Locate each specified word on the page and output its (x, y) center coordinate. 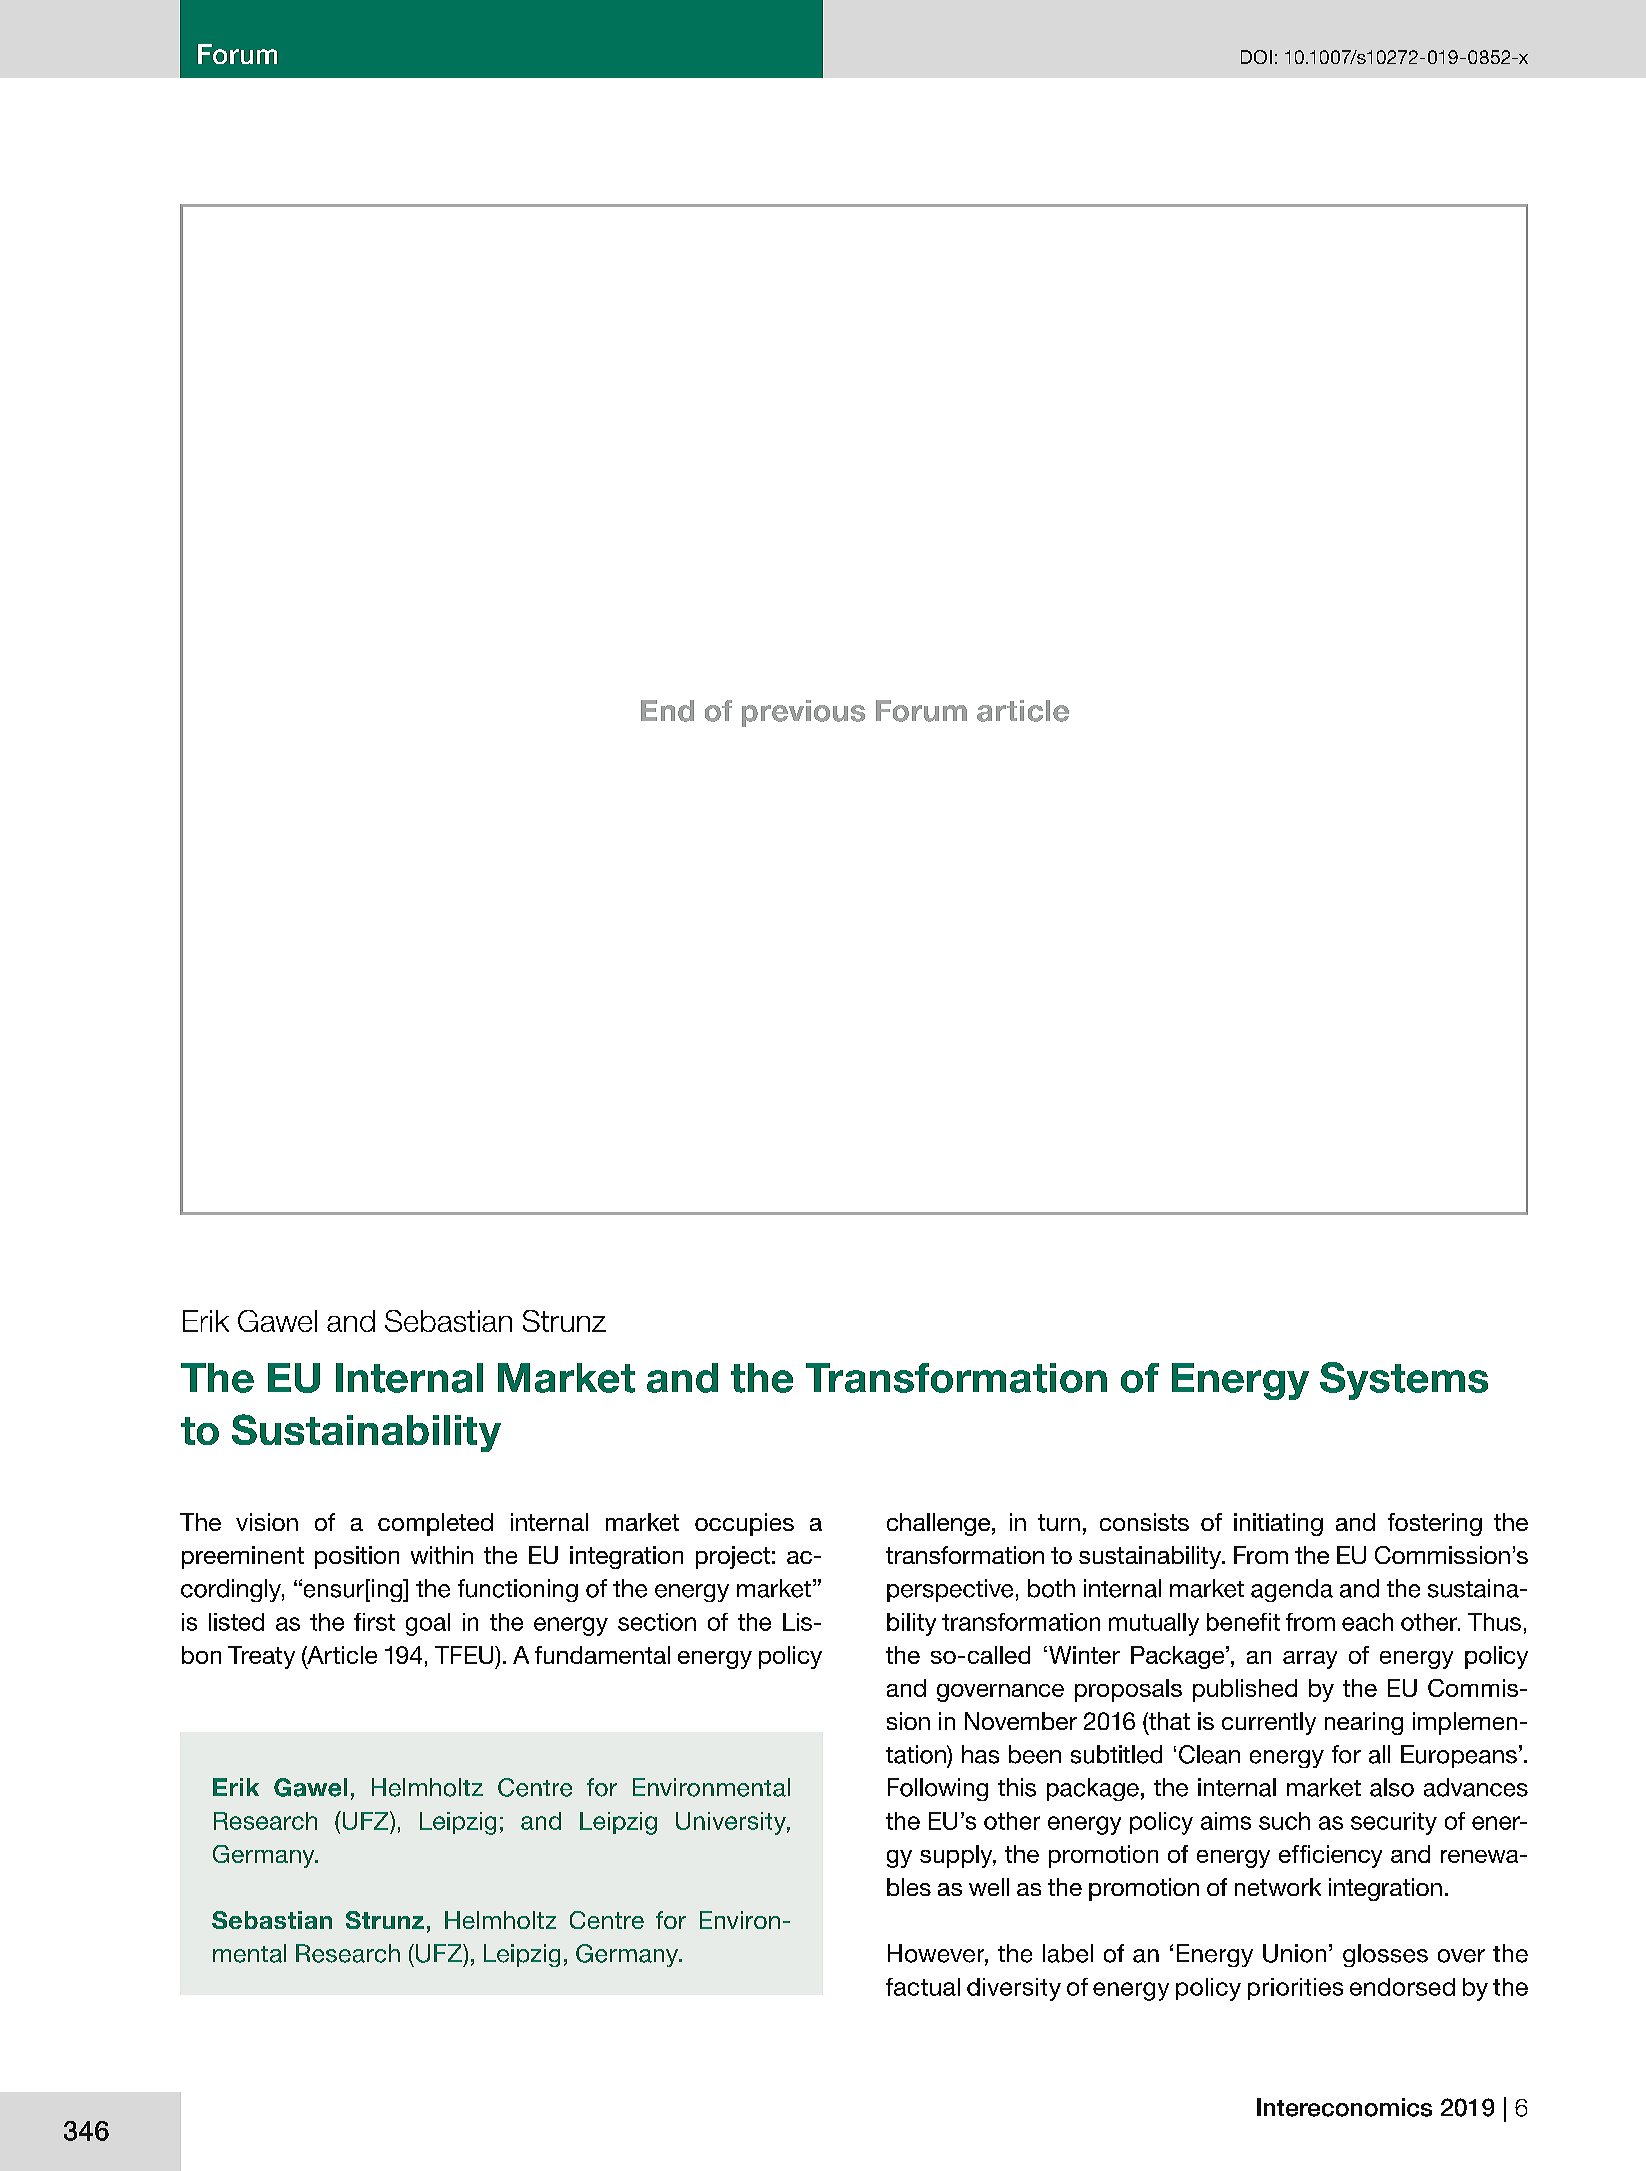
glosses (1385, 1955)
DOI (1256, 57)
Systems (1404, 1381)
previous (803, 713)
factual (923, 1987)
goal (428, 1624)
